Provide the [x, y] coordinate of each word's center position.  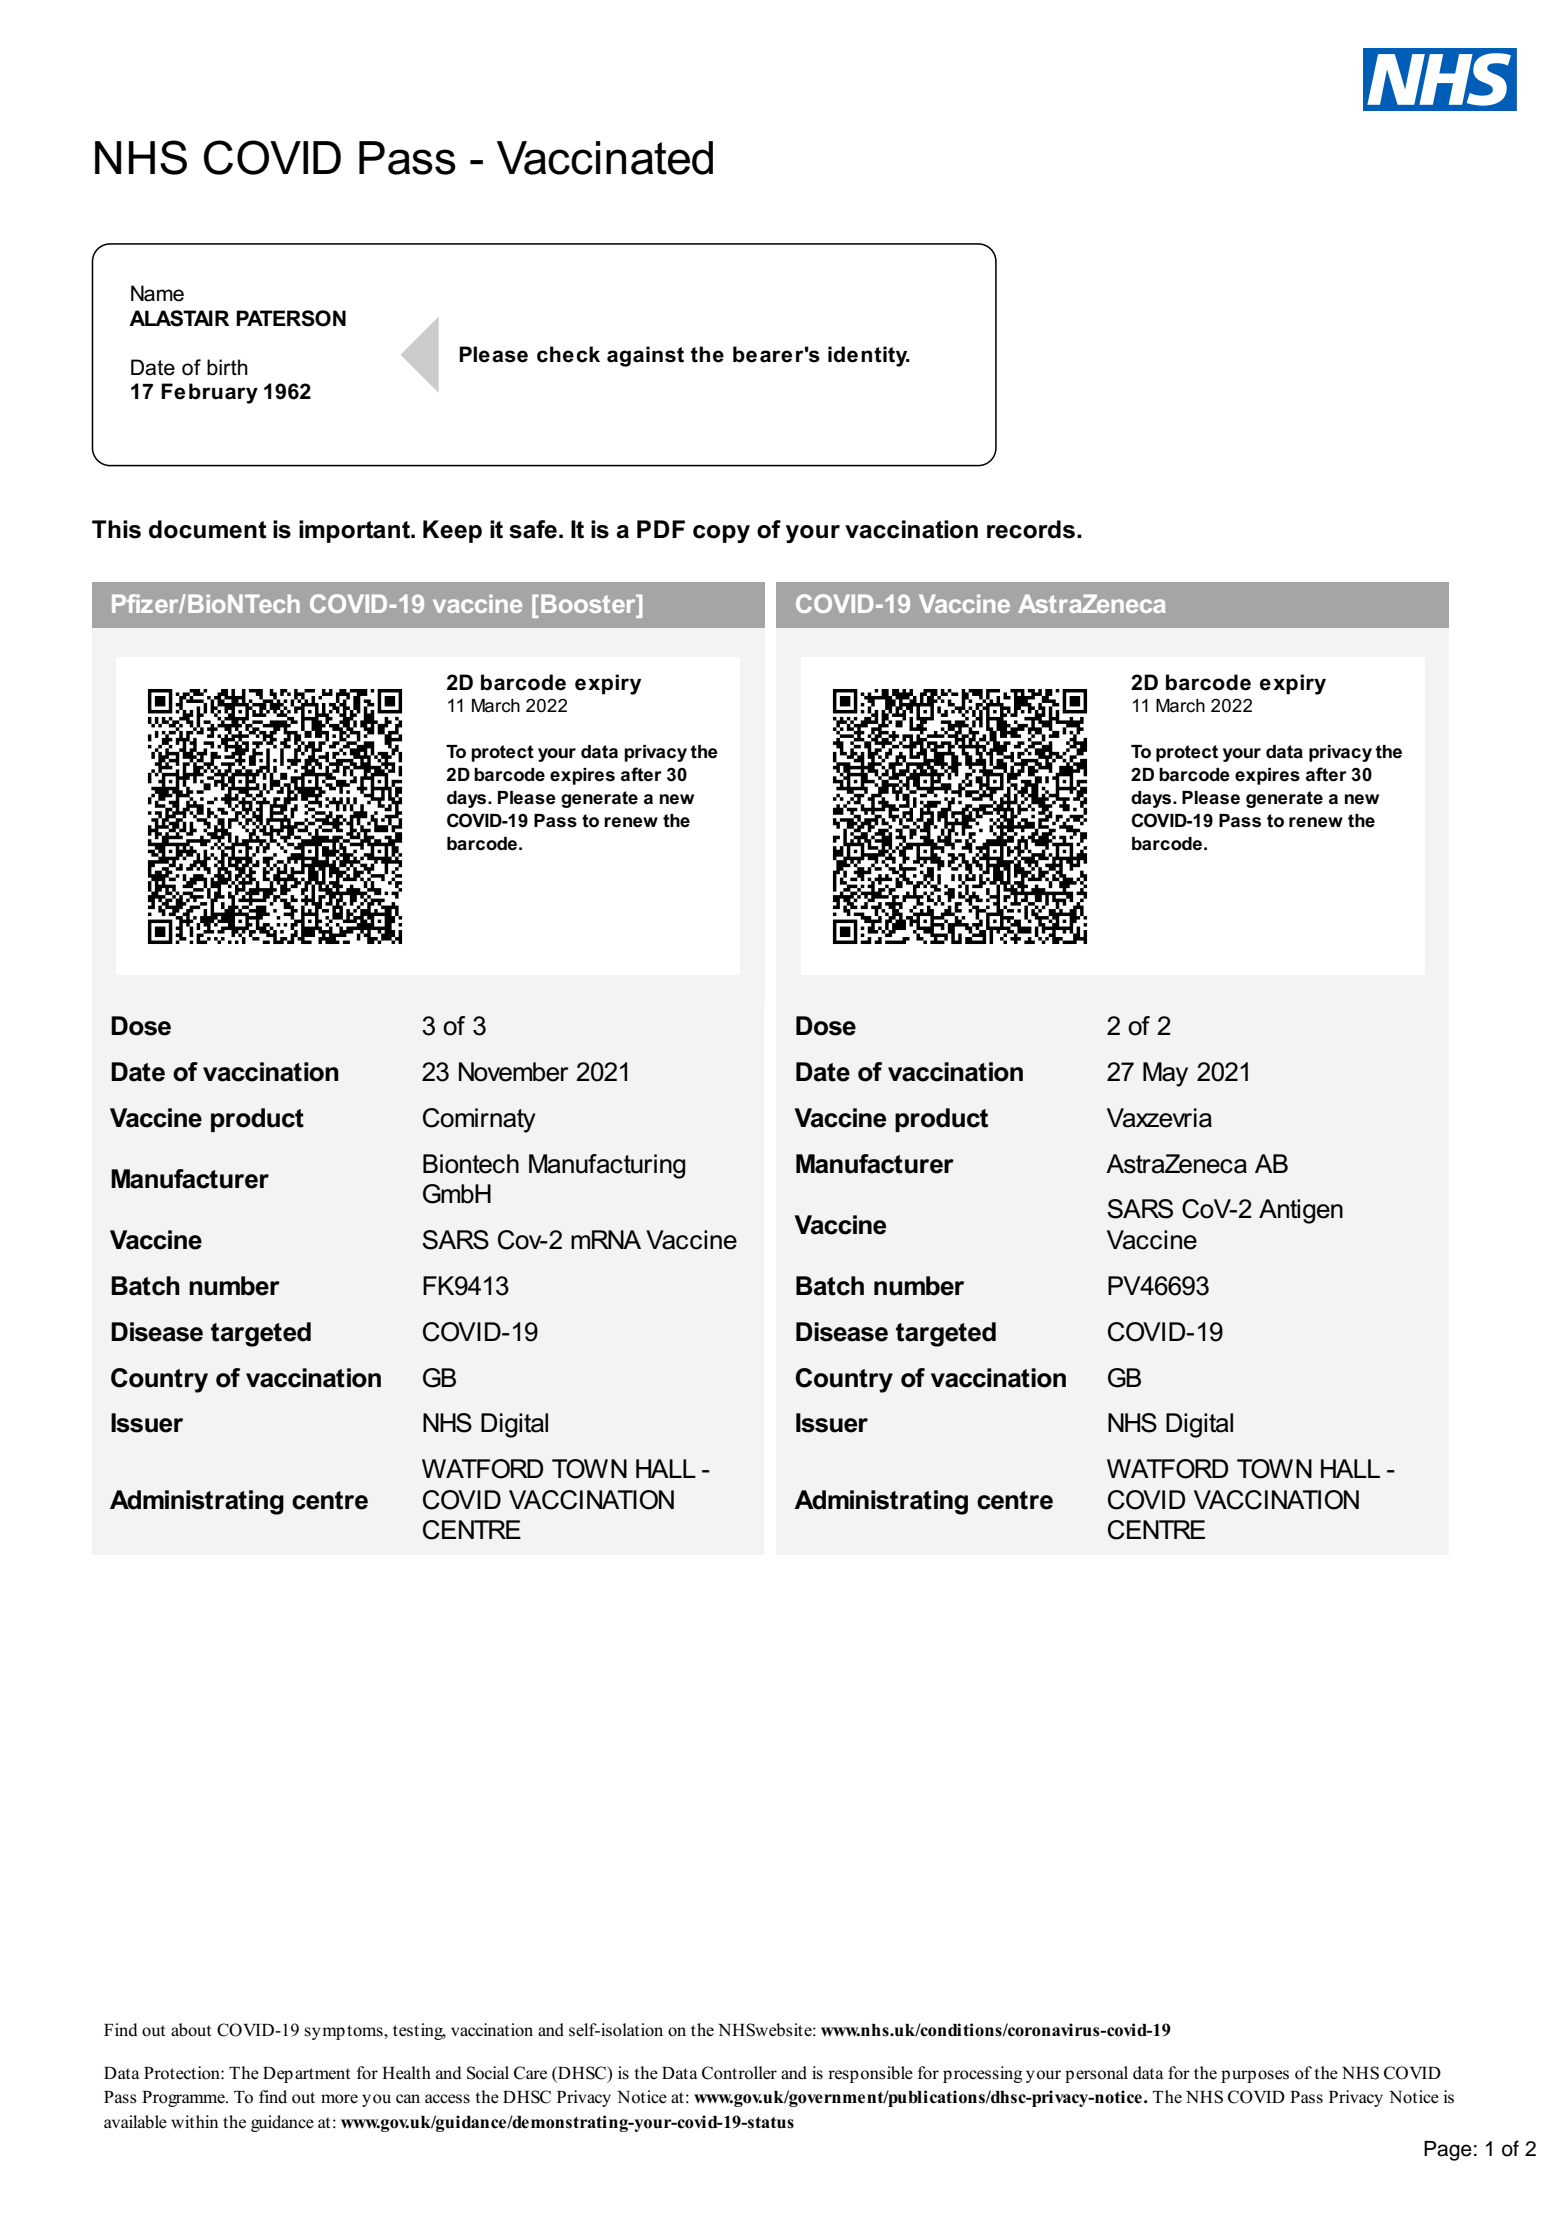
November [514, 1072]
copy [721, 534]
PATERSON [291, 318]
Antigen [1301, 1211]
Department [306, 2075]
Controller [739, 2073]
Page [1448, 2151]
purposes [1255, 2076]
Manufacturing [607, 1166]
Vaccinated [605, 158]
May [1165, 1074]
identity [869, 356]
